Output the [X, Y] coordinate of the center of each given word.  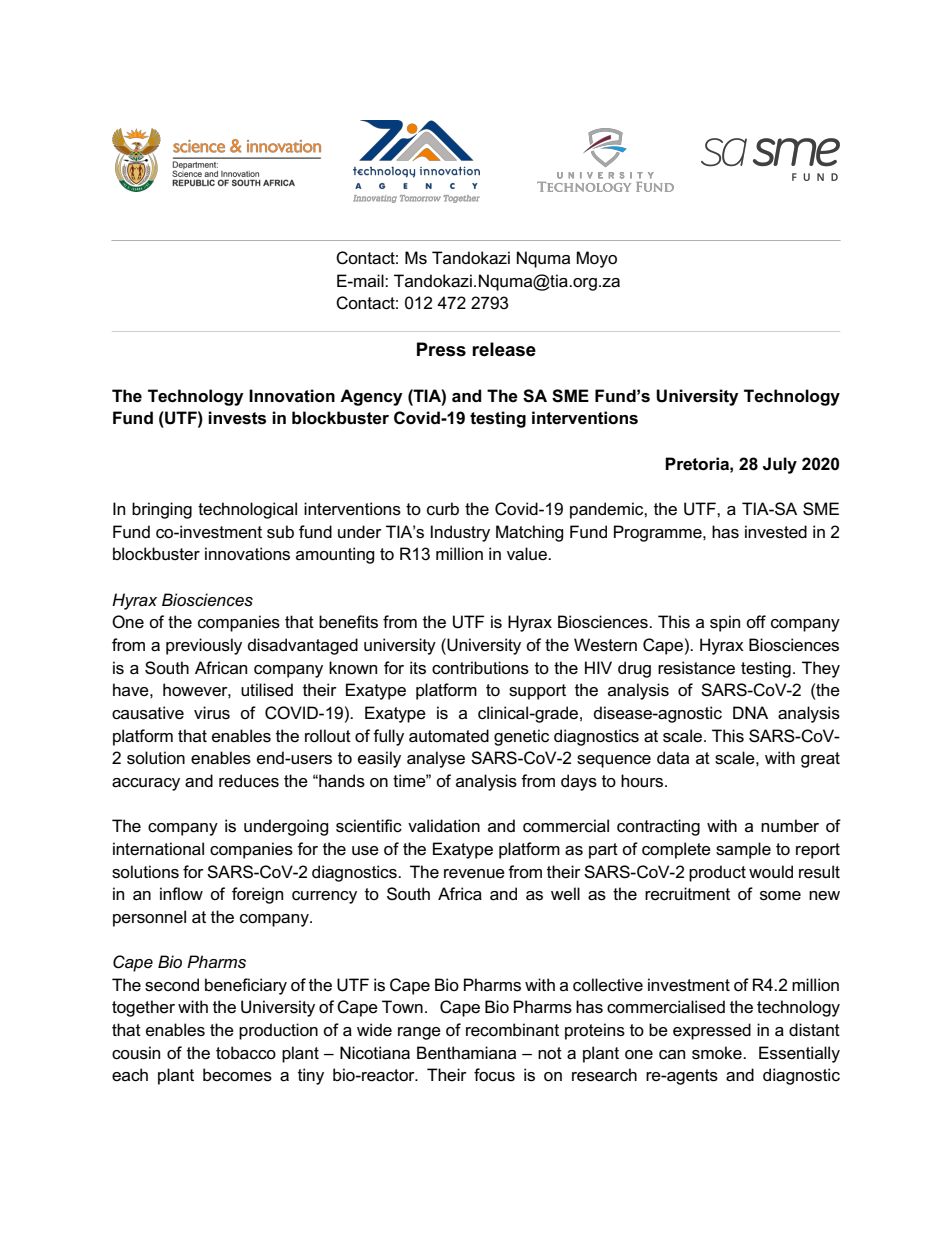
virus [212, 713]
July [780, 465]
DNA [750, 712]
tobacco [246, 1053]
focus [494, 1075]
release [504, 349]
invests [237, 418]
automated [449, 736]
